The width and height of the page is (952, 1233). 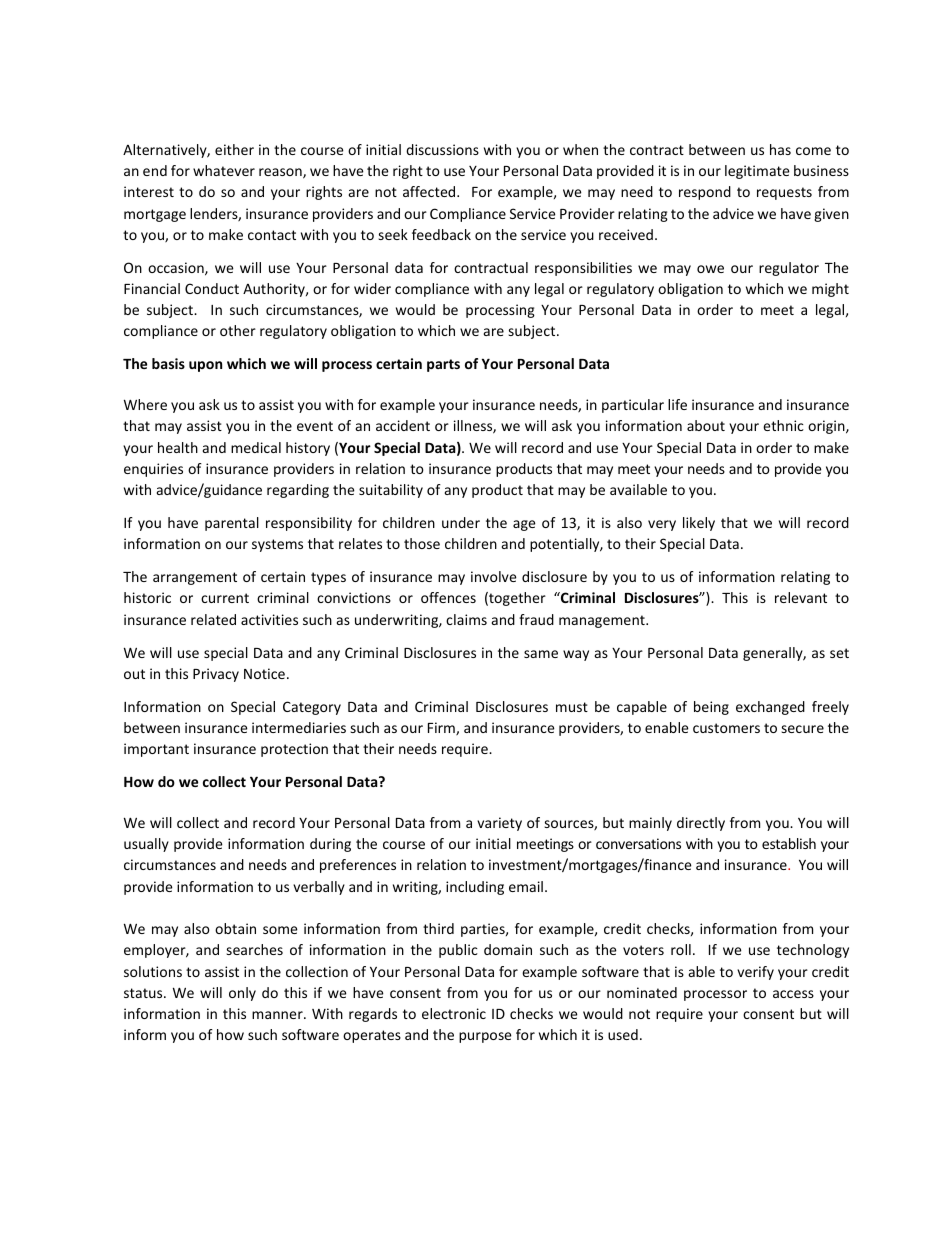 What do you see at coordinates (726, 728) in the page?
I see `customers` at bounding box center [726, 728].
